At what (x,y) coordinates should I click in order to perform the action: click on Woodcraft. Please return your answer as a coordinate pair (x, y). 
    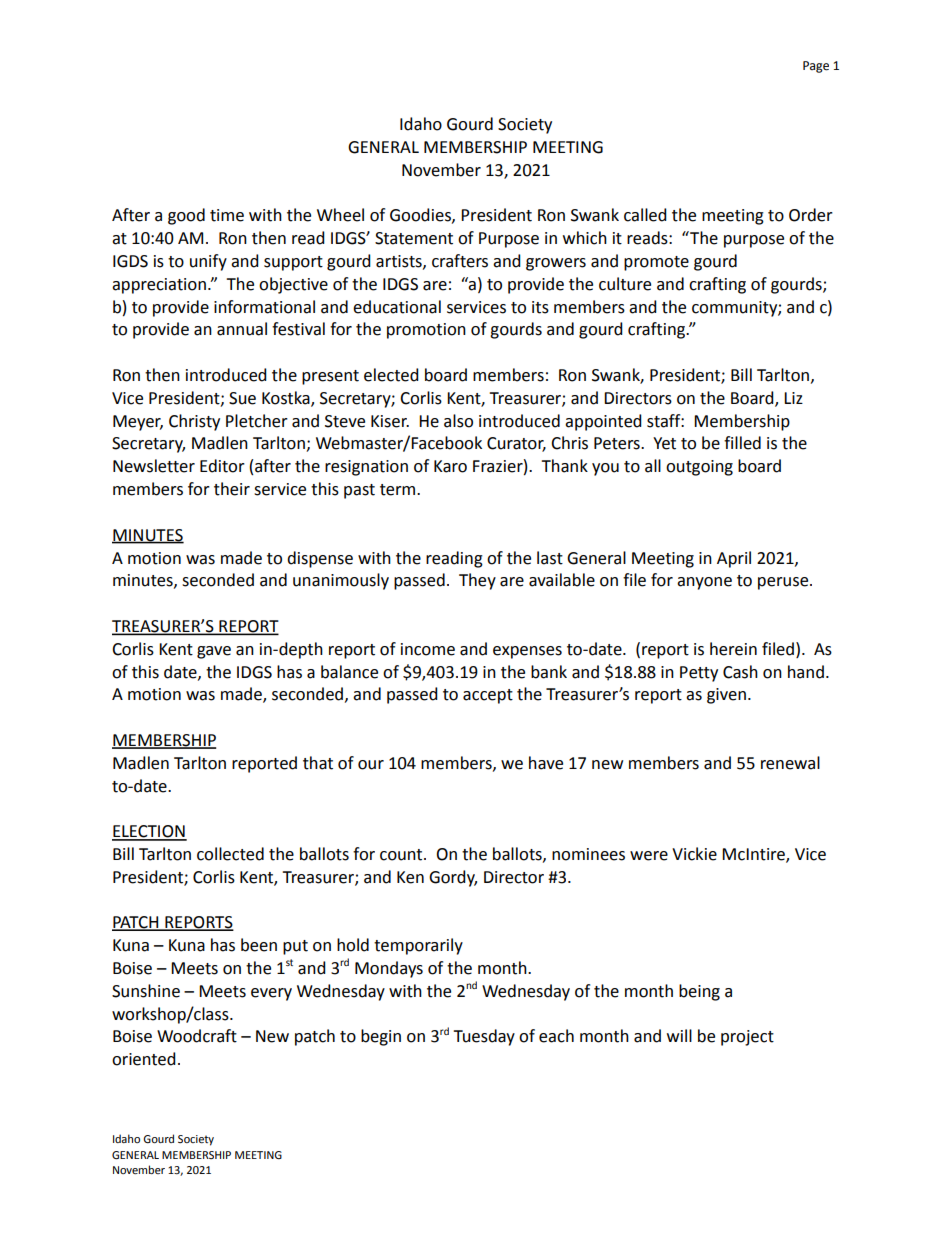
    Looking at the image, I should click on (197, 1036).
